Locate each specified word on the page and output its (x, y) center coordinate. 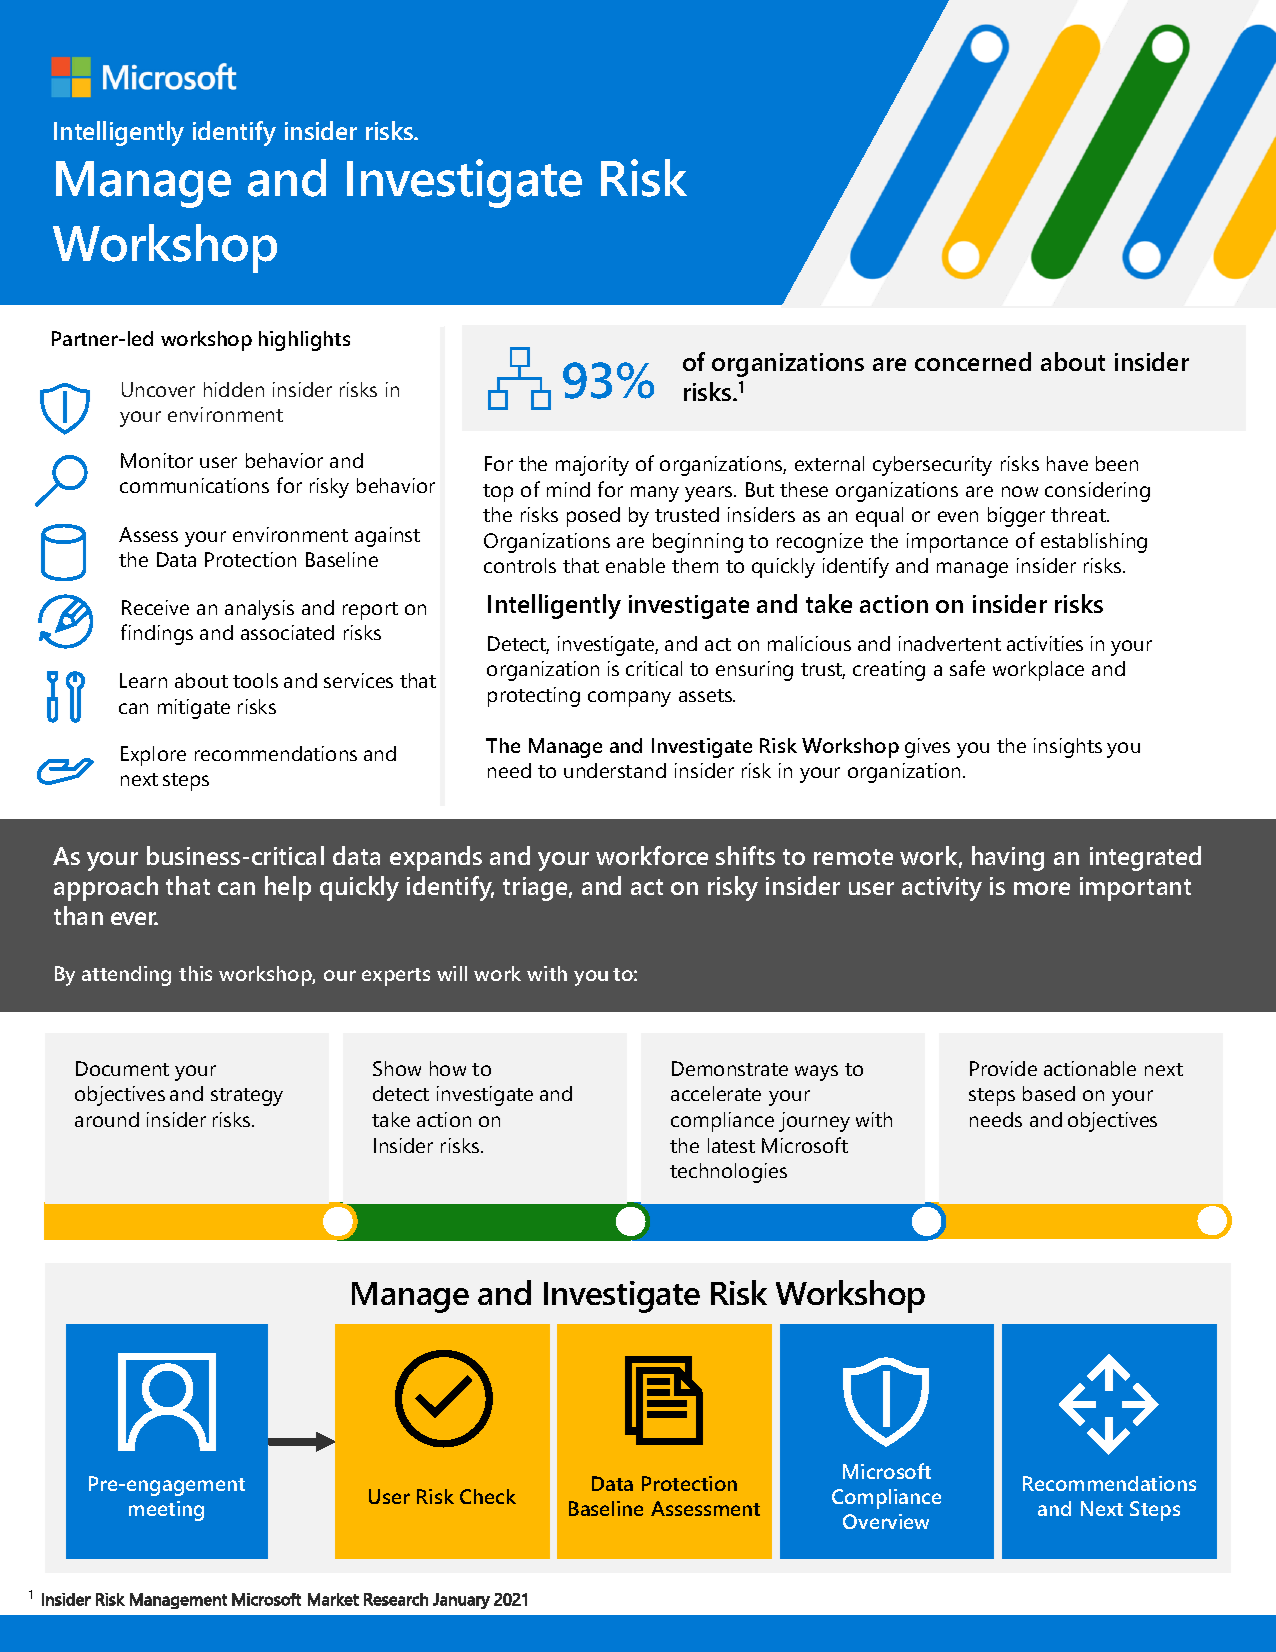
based (1049, 1093)
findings (157, 634)
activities (1045, 643)
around (107, 1119)
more (1042, 888)
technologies (728, 1173)
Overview (886, 1521)
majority (592, 466)
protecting (534, 697)
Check (488, 1496)
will (452, 973)
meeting (166, 1511)
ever (134, 918)
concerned (973, 361)
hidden (234, 389)
